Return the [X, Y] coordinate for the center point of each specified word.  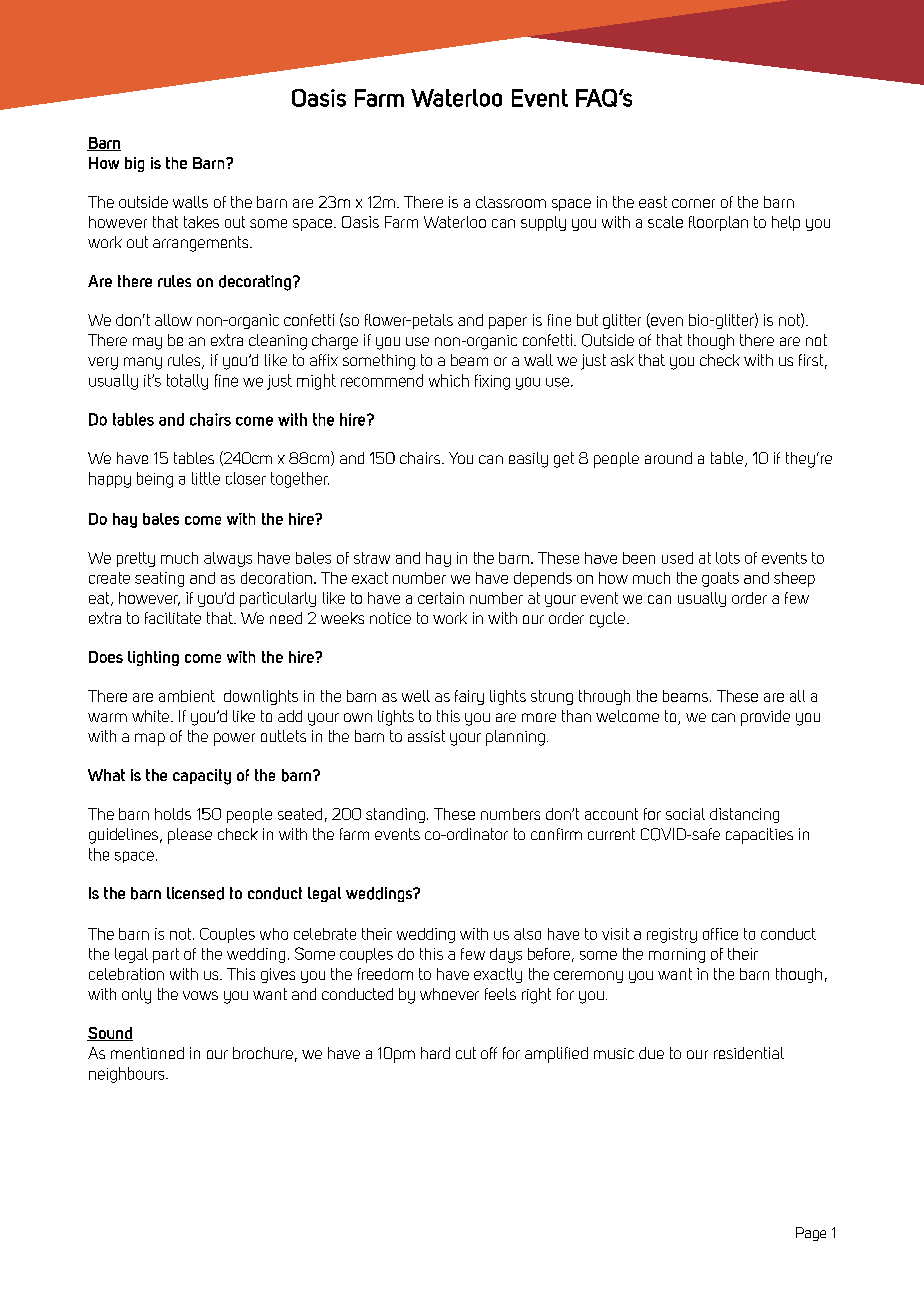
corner [693, 203]
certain [441, 598]
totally [187, 382]
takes [201, 222]
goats [720, 579]
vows [200, 995]
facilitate [173, 618]
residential [749, 1053]
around [668, 458]
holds [173, 814]
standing [395, 815]
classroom [511, 202]
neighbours [128, 1075]
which [449, 380]
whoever [449, 994]
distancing [744, 815]
